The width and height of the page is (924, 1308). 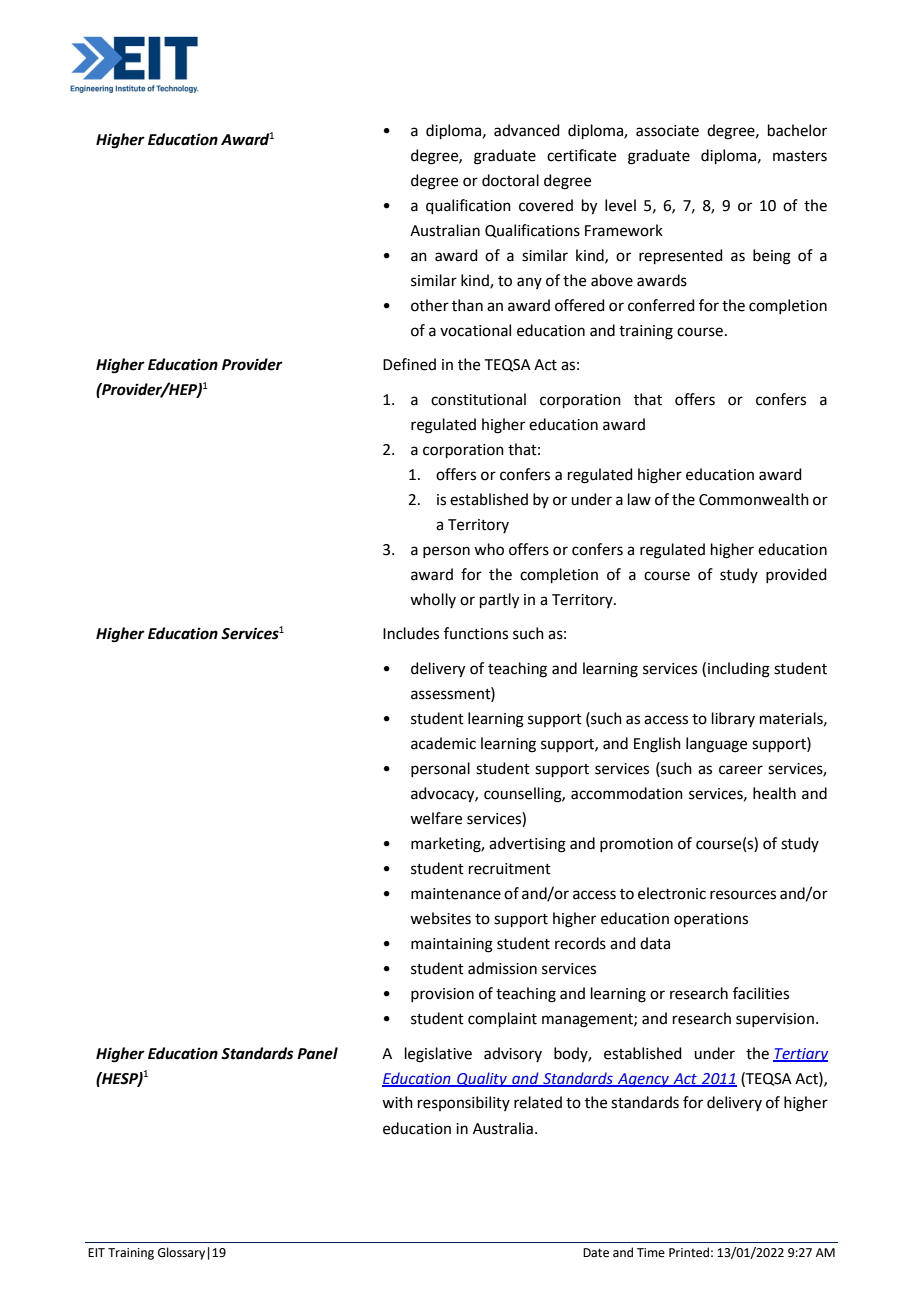 What do you see at coordinates (411, 633) in the page?
I see `Includes` at bounding box center [411, 633].
